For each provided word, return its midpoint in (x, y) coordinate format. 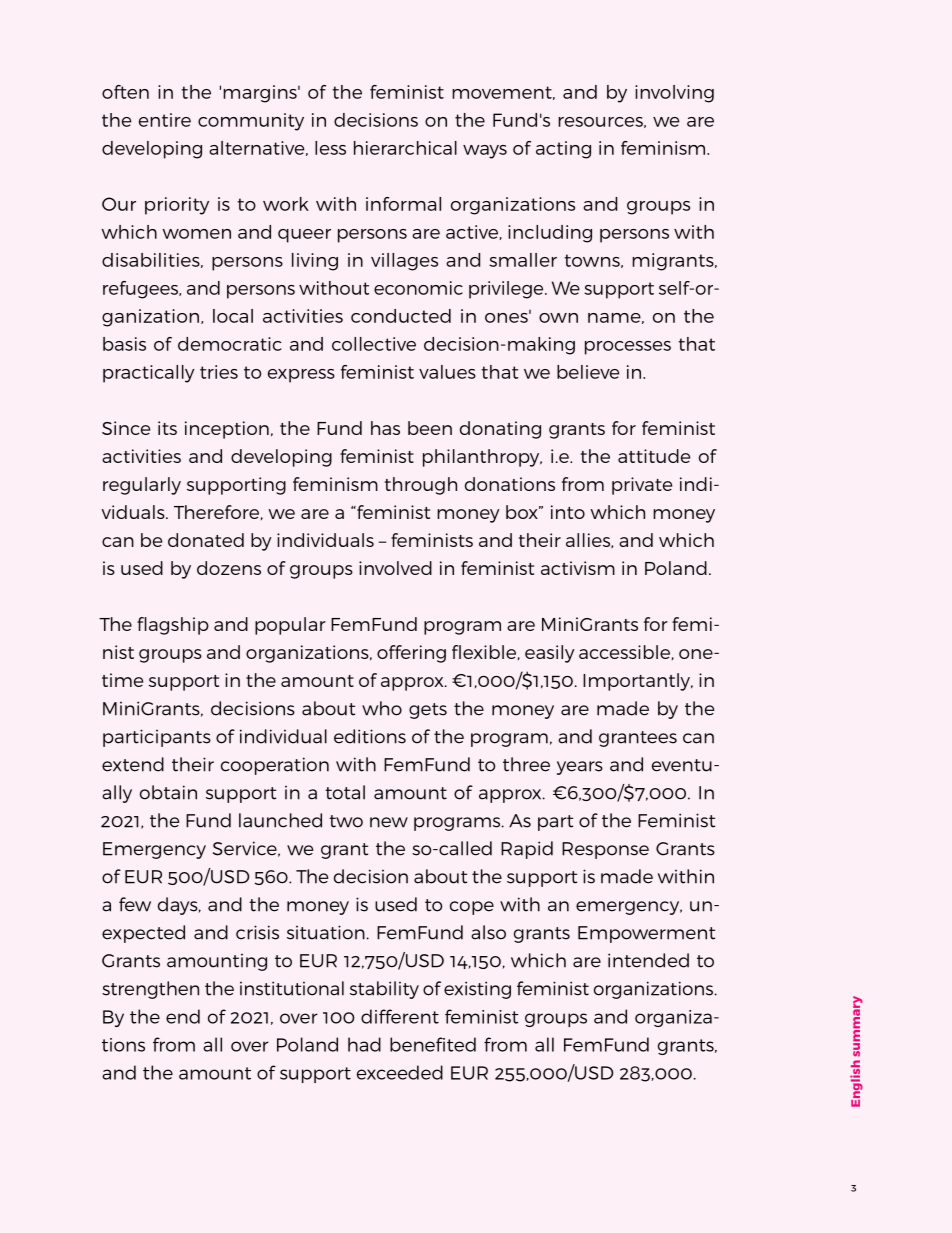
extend (133, 764)
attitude (654, 456)
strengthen (150, 990)
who (382, 708)
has (385, 428)
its (167, 428)
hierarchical (405, 148)
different (400, 1016)
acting (563, 150)
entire (165, 120)
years (580, 768)
